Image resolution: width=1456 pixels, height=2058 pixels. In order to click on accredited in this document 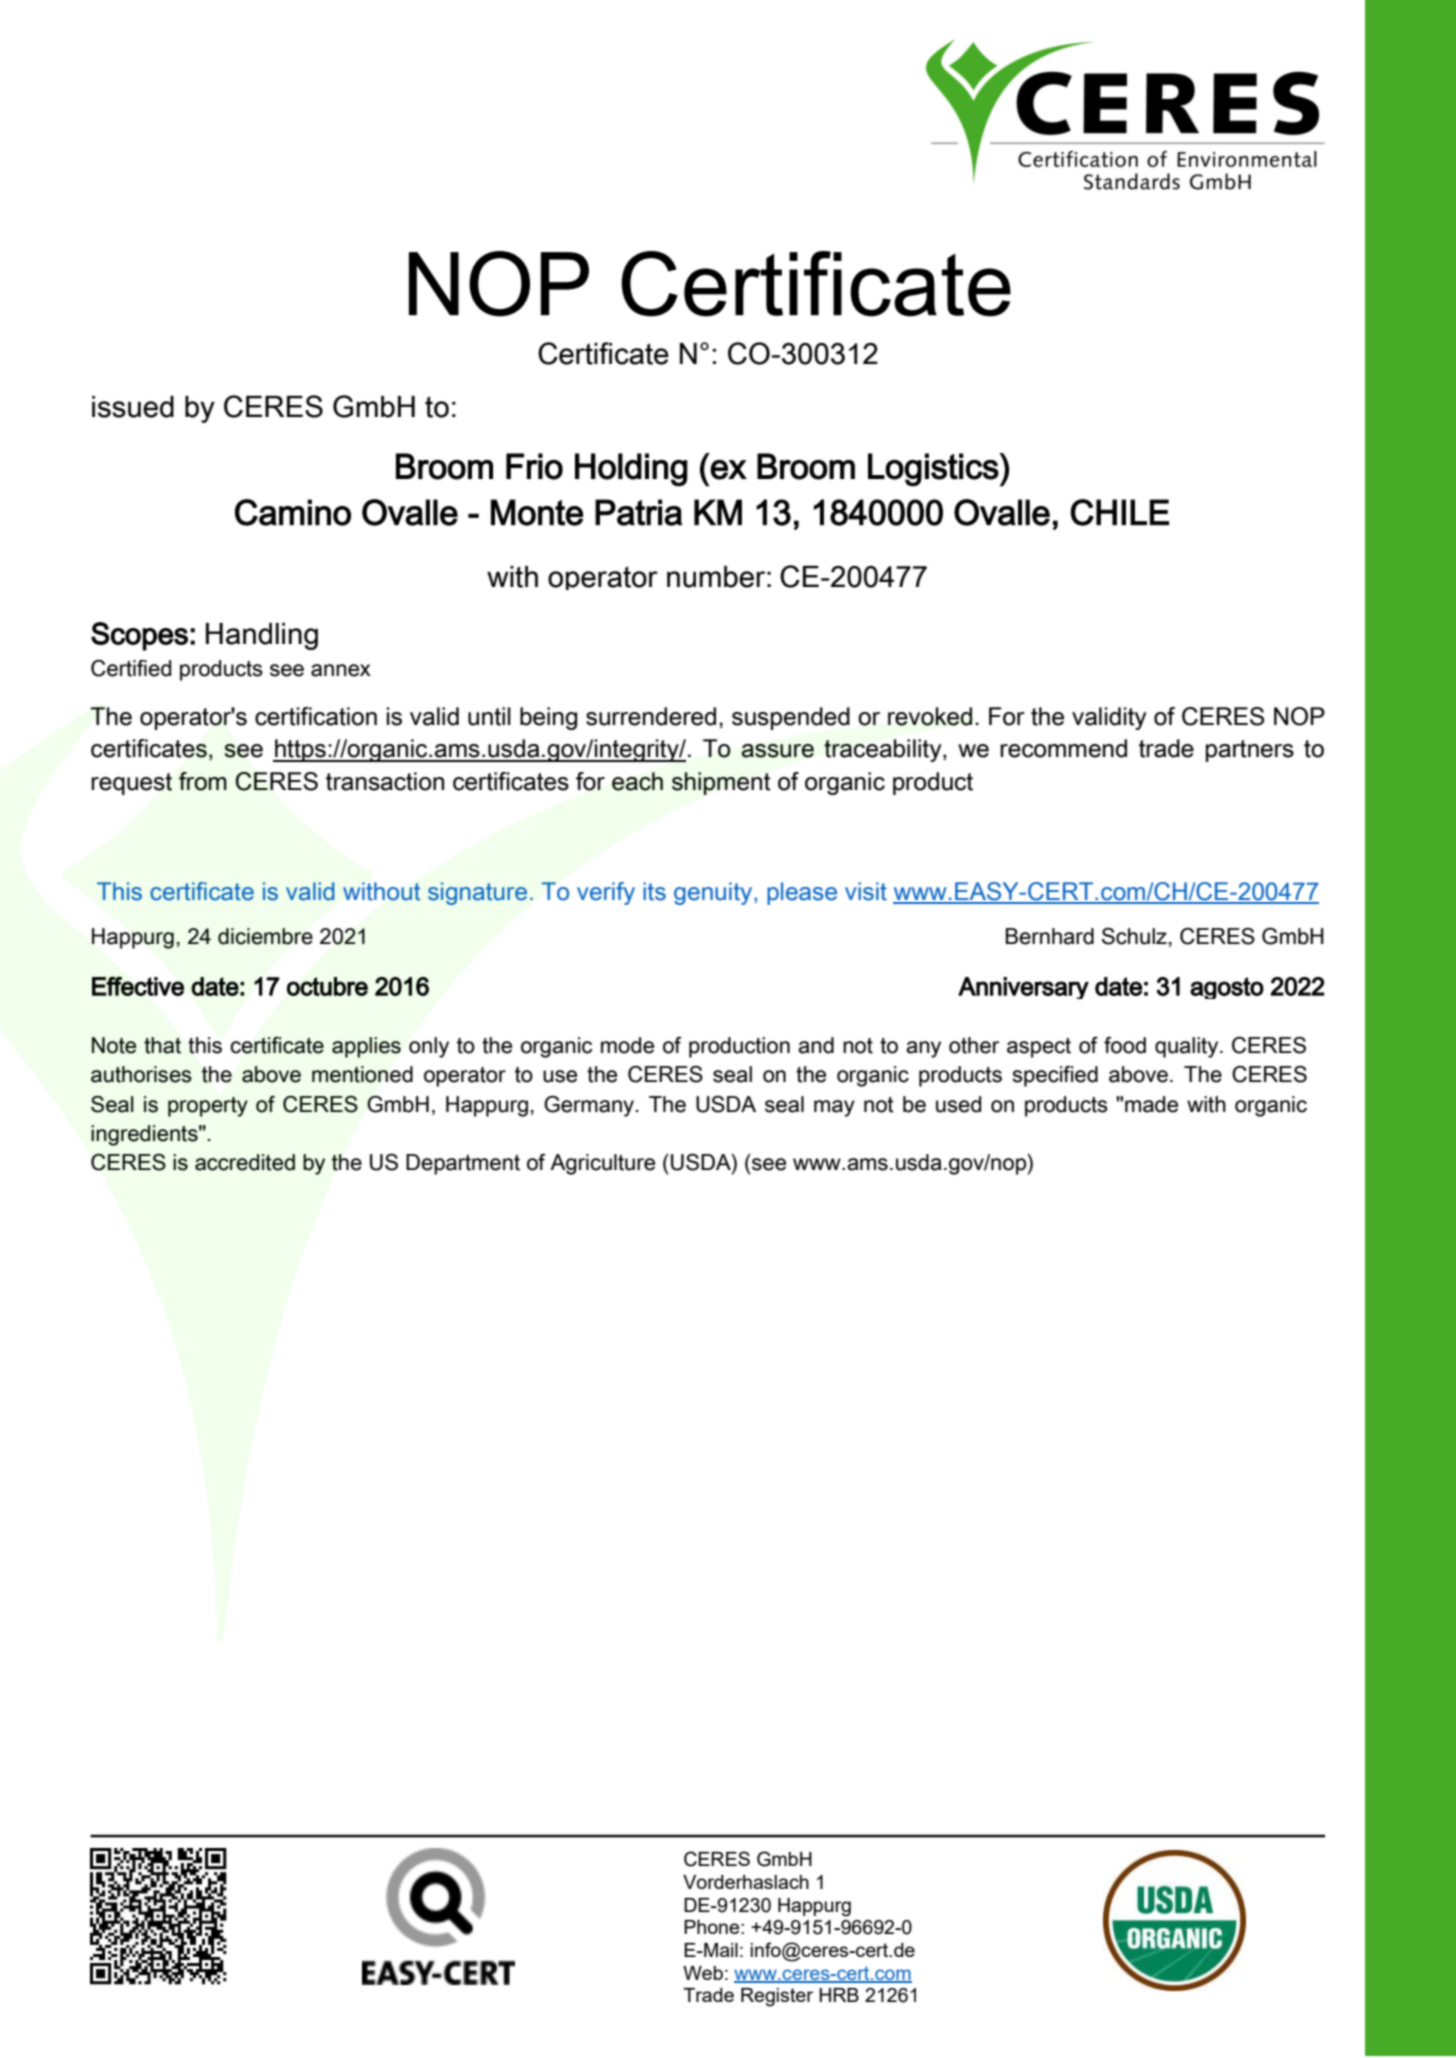, I will do `click(245, 1162)`.
